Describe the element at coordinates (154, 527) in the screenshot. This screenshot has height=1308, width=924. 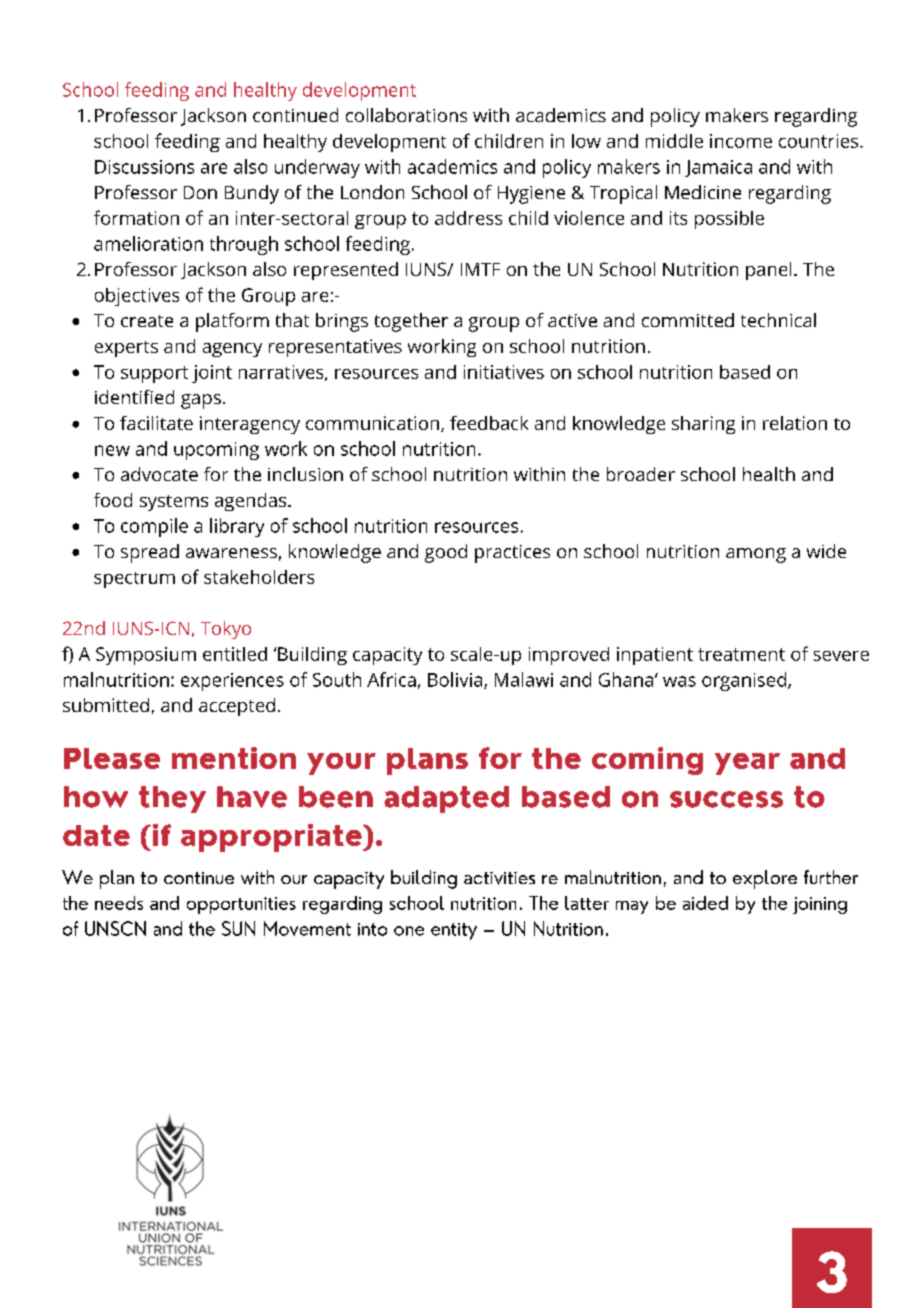
I see `compile` at that location.
